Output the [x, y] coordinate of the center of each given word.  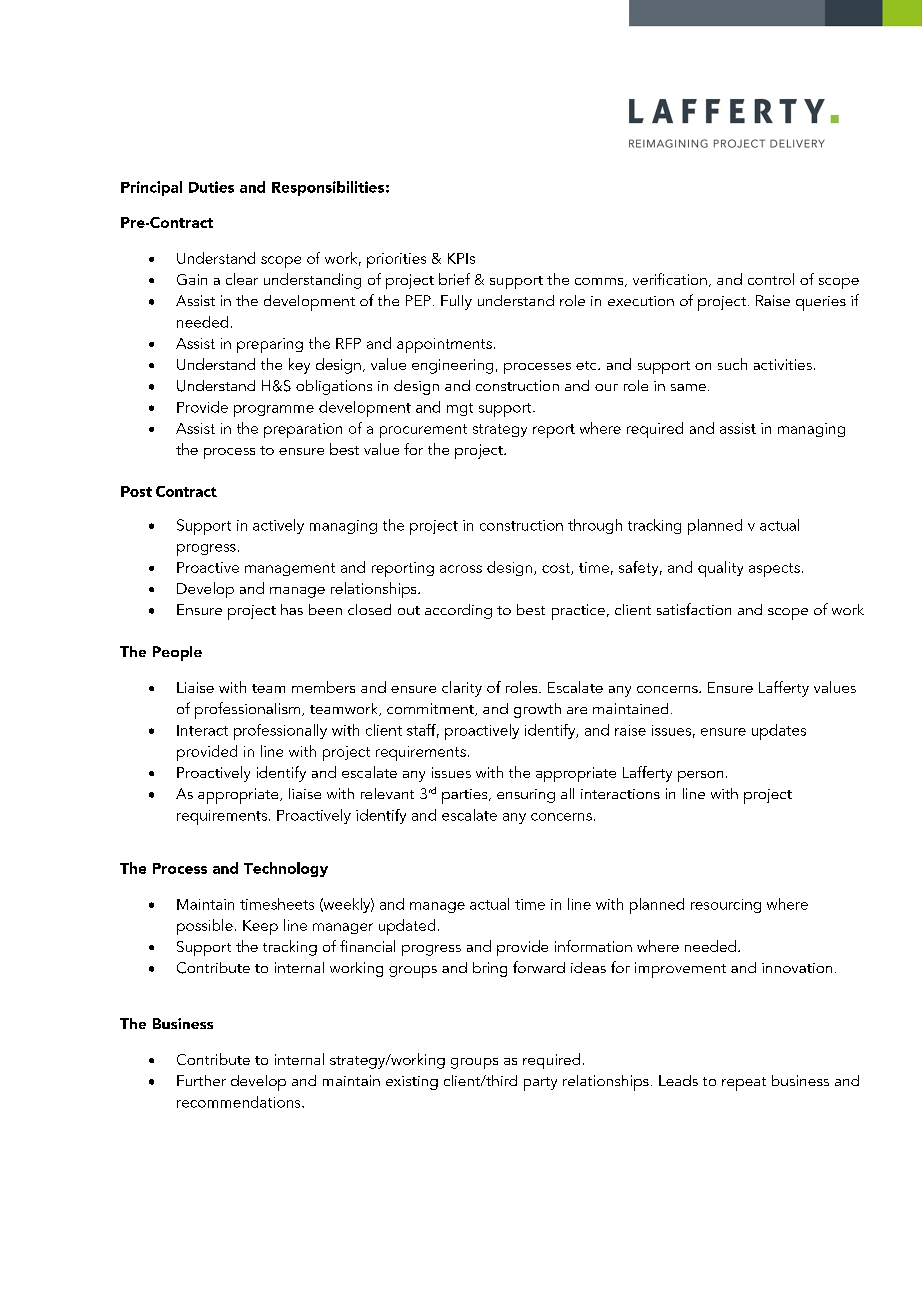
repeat [744, 1084]
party [540, 1084]
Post [136, 491]
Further [201, 1080]
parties [466, 796]
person [700, 776]
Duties [211, 187]
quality [720, 569]
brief [454, 279]
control [771, 279]
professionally [280, 732]
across [461, 569]
